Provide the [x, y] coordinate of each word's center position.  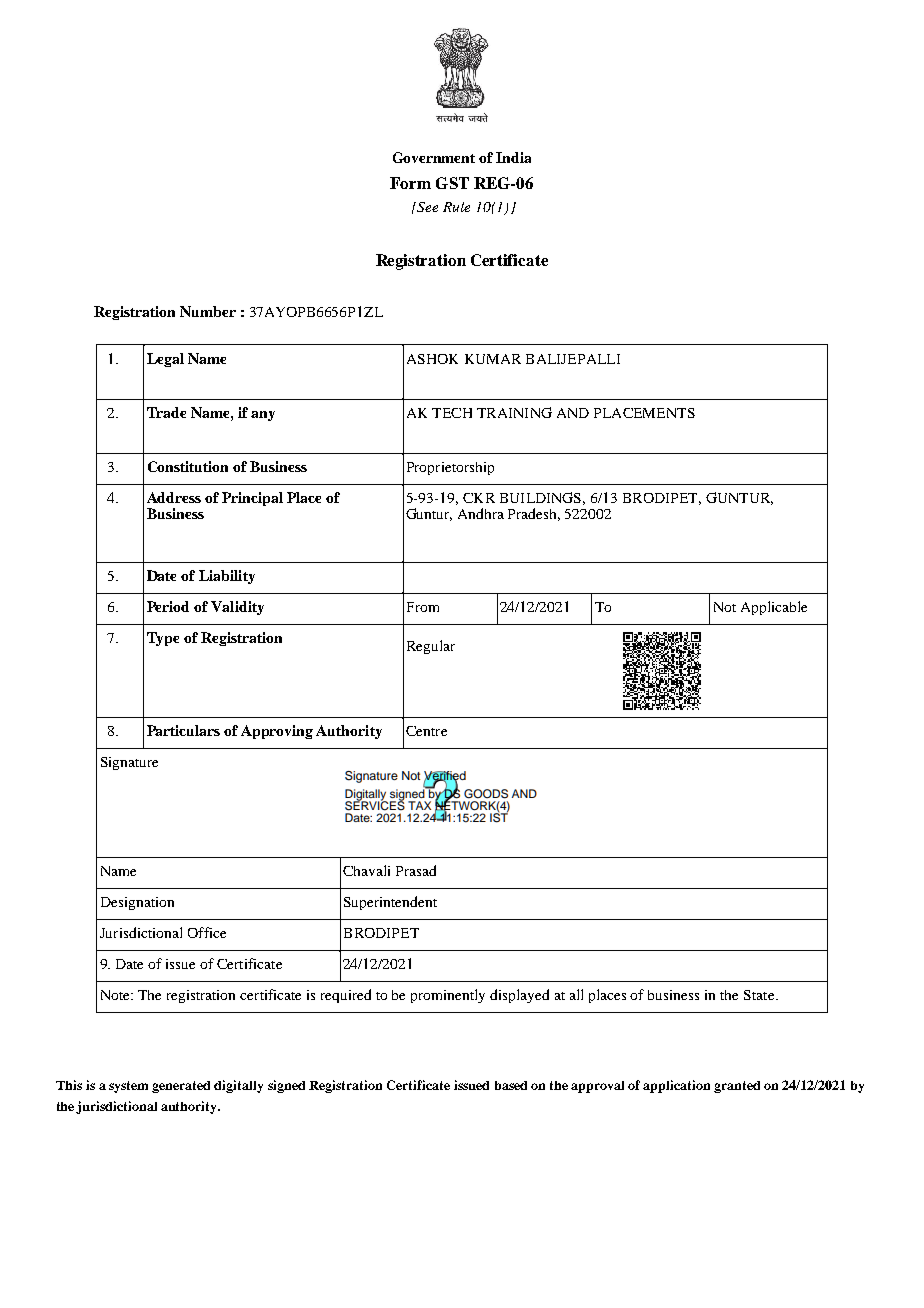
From [423, 607]
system [128, 1087]
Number [208, 311]
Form [410, 183]
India [513, 157]
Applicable [774, 608]
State [760, 995]
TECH [452, 413]
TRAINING [514, 412]
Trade [166, 412]
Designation [137, 903]
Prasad [416, 870]
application [676, 1086]
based [511, 1085]
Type [163, 639]
